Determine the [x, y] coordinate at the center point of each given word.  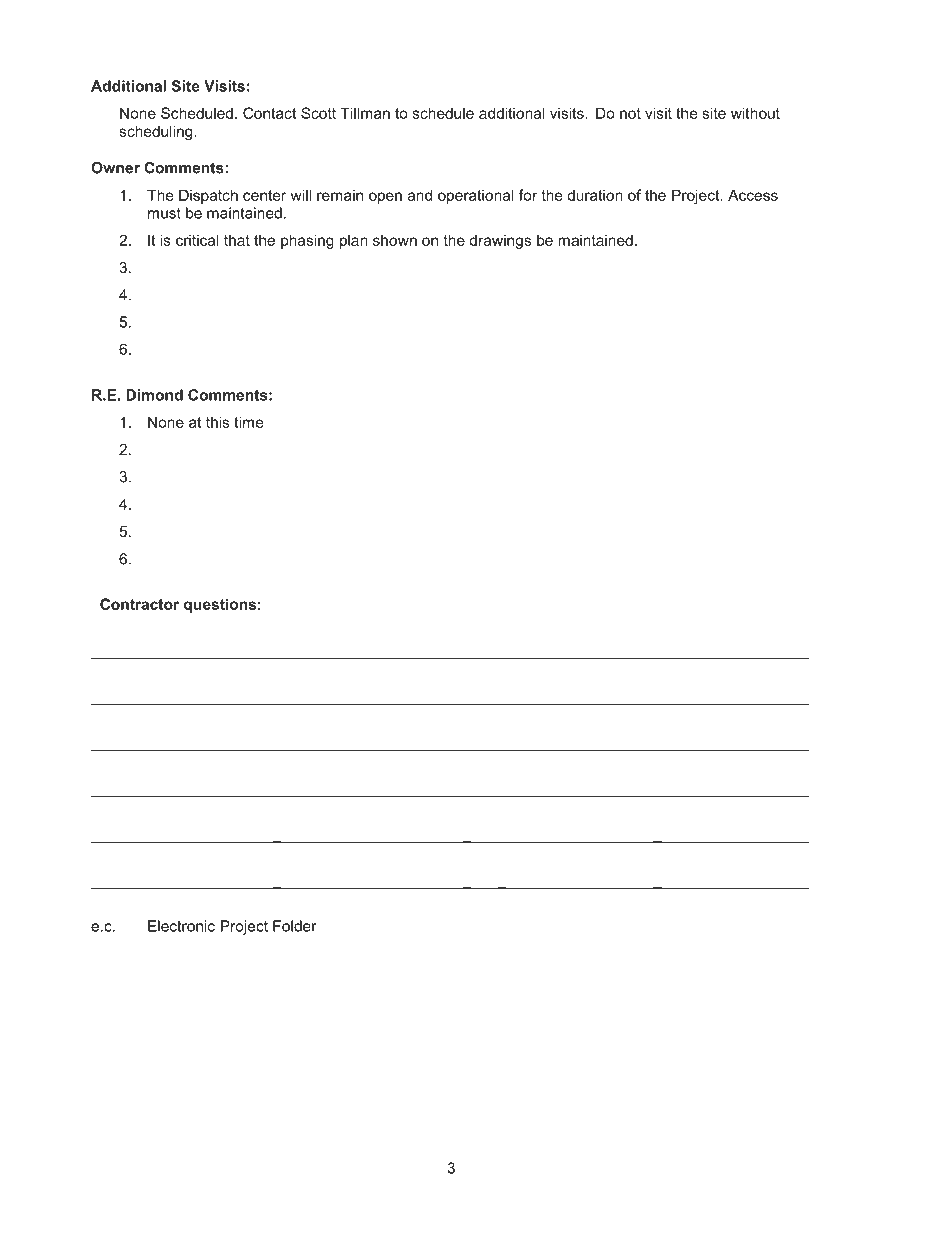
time [249, 422]
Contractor [139, 604]
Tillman [365, 113]
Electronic [181, 926]
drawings [500, 241]
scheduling [157, 132]
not [630, 113]
